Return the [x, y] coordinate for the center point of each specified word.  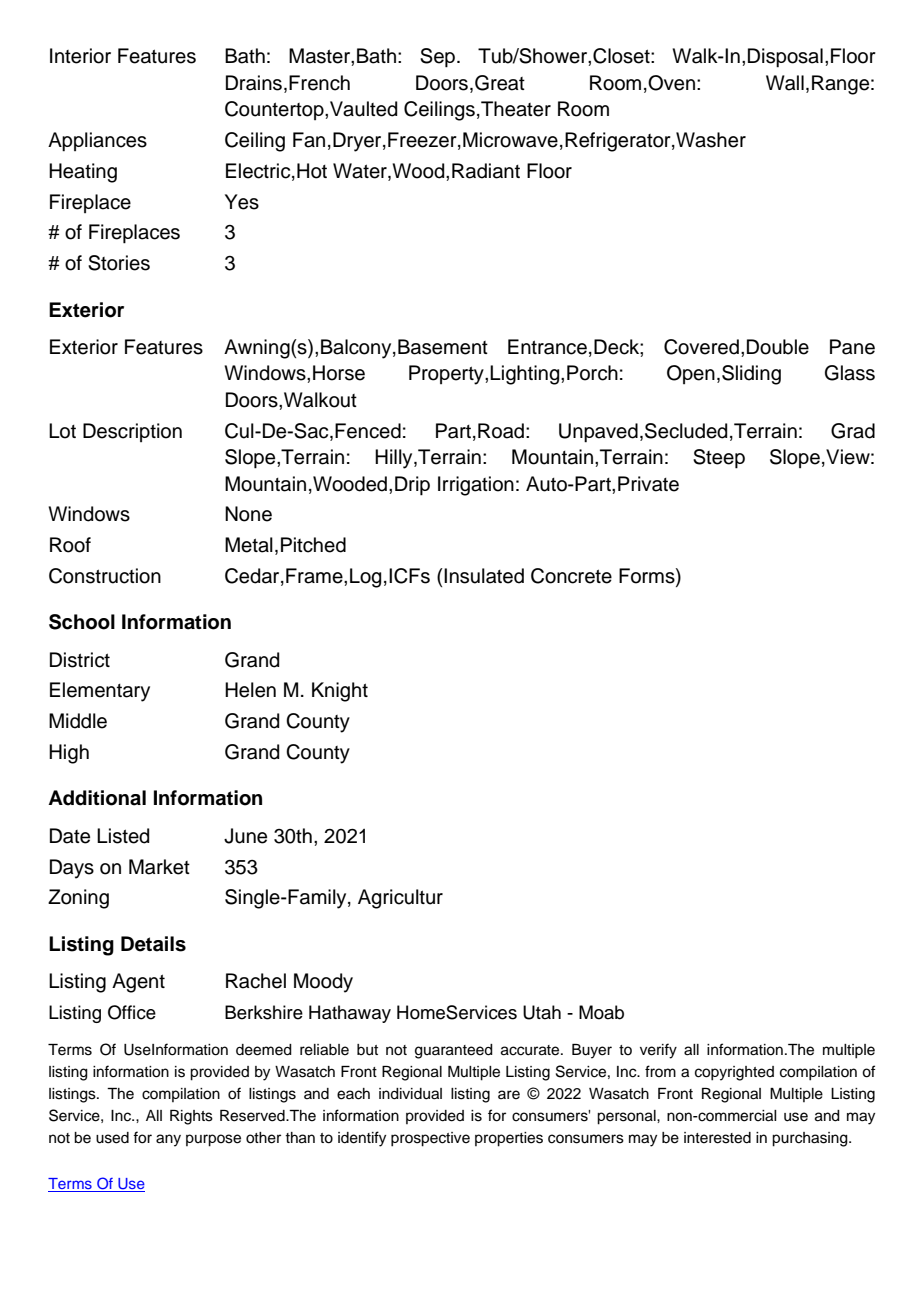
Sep [439, 58]
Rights [191, 1117]
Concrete [571, 576]
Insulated [483, 576]
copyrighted [734, 1073]
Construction [105, 576]
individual [410, 1094]
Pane [852, 347]
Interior [80, 56]
